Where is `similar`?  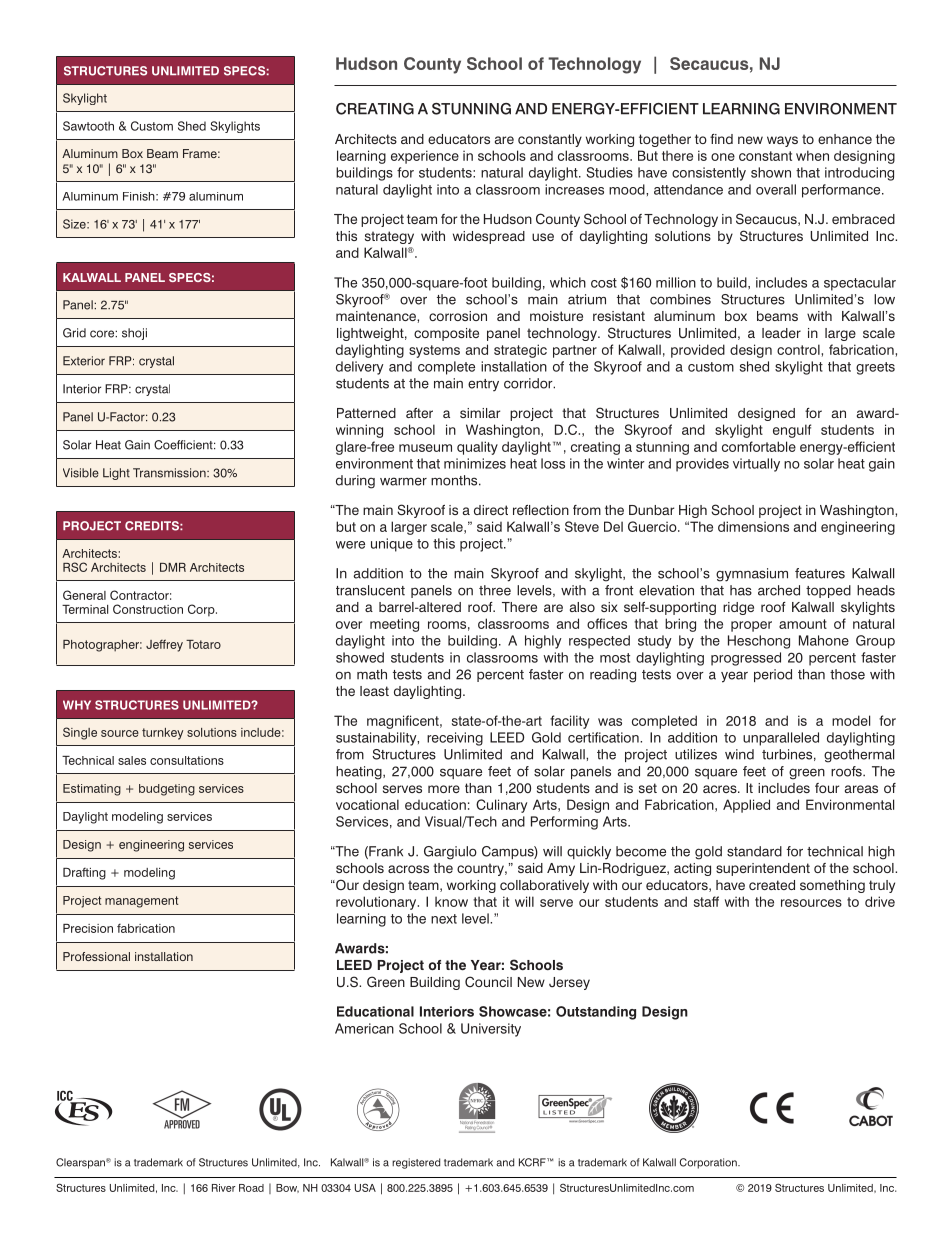
similar is located at coordinates (480, 413).
